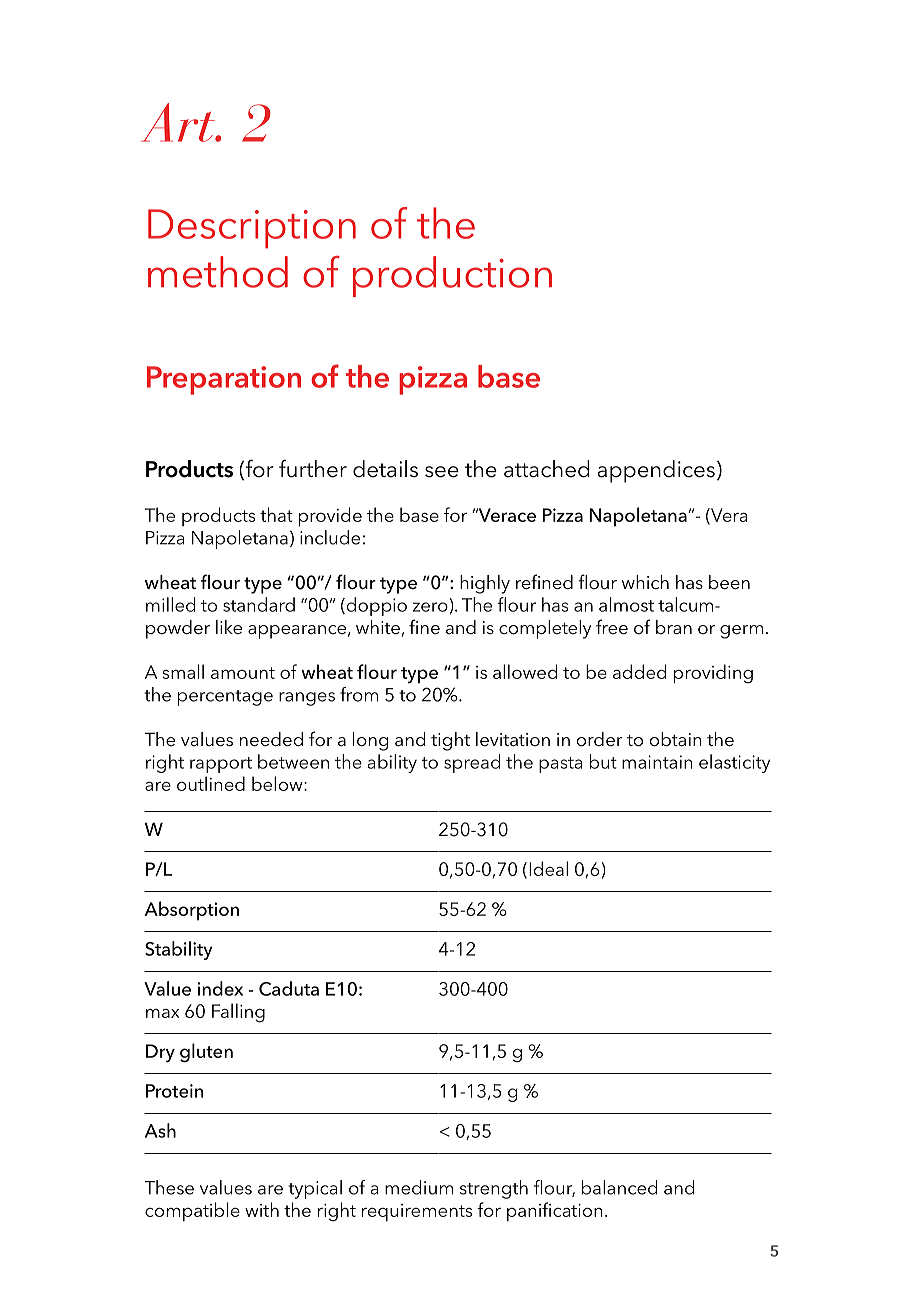 The image size is (924, 1308). What do you see at coordinates (442, 472) in the image?
I see `see` at bounding box center [442, 472].
